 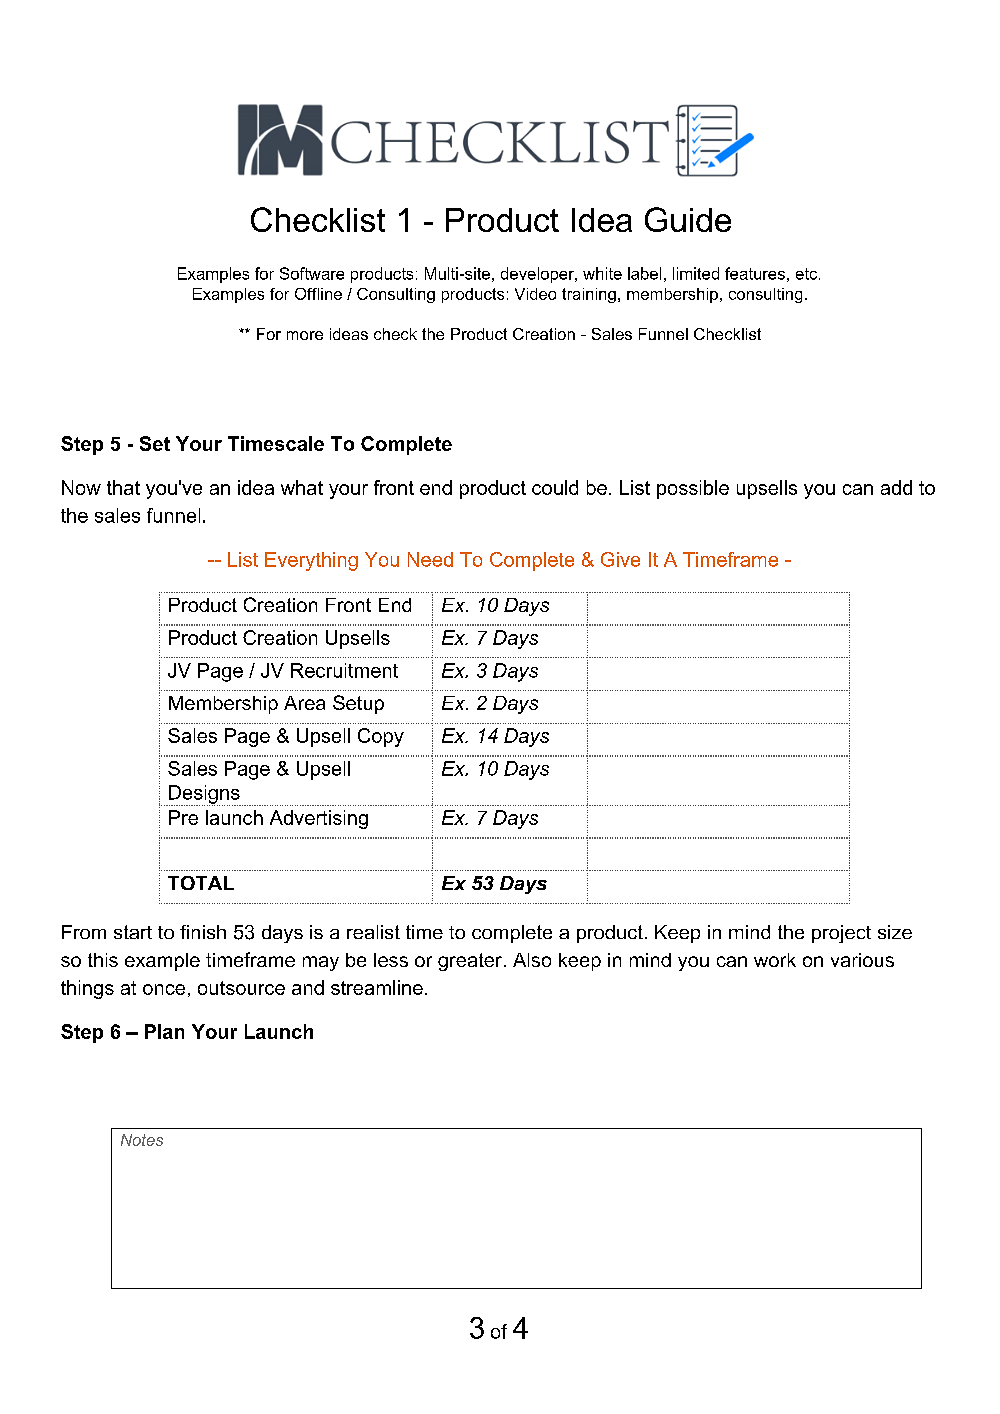 What do you see at coordinates (358, 704) in the document?
I see `Setup` at bounding box center [358, 704].
